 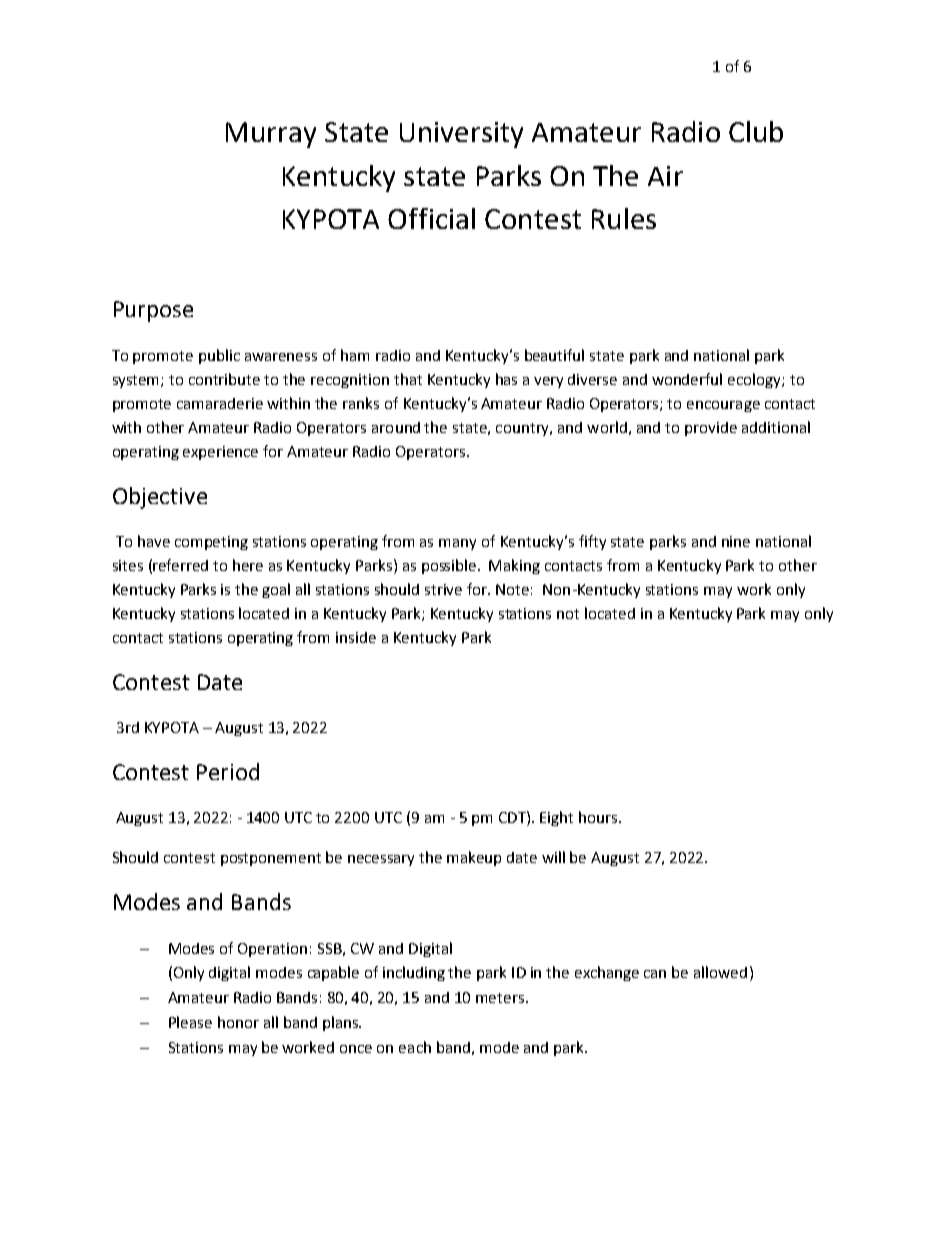 What do you see at coordinates (687, 379) in the page?
I see `wonderful` at bounding box center [687, 379].
